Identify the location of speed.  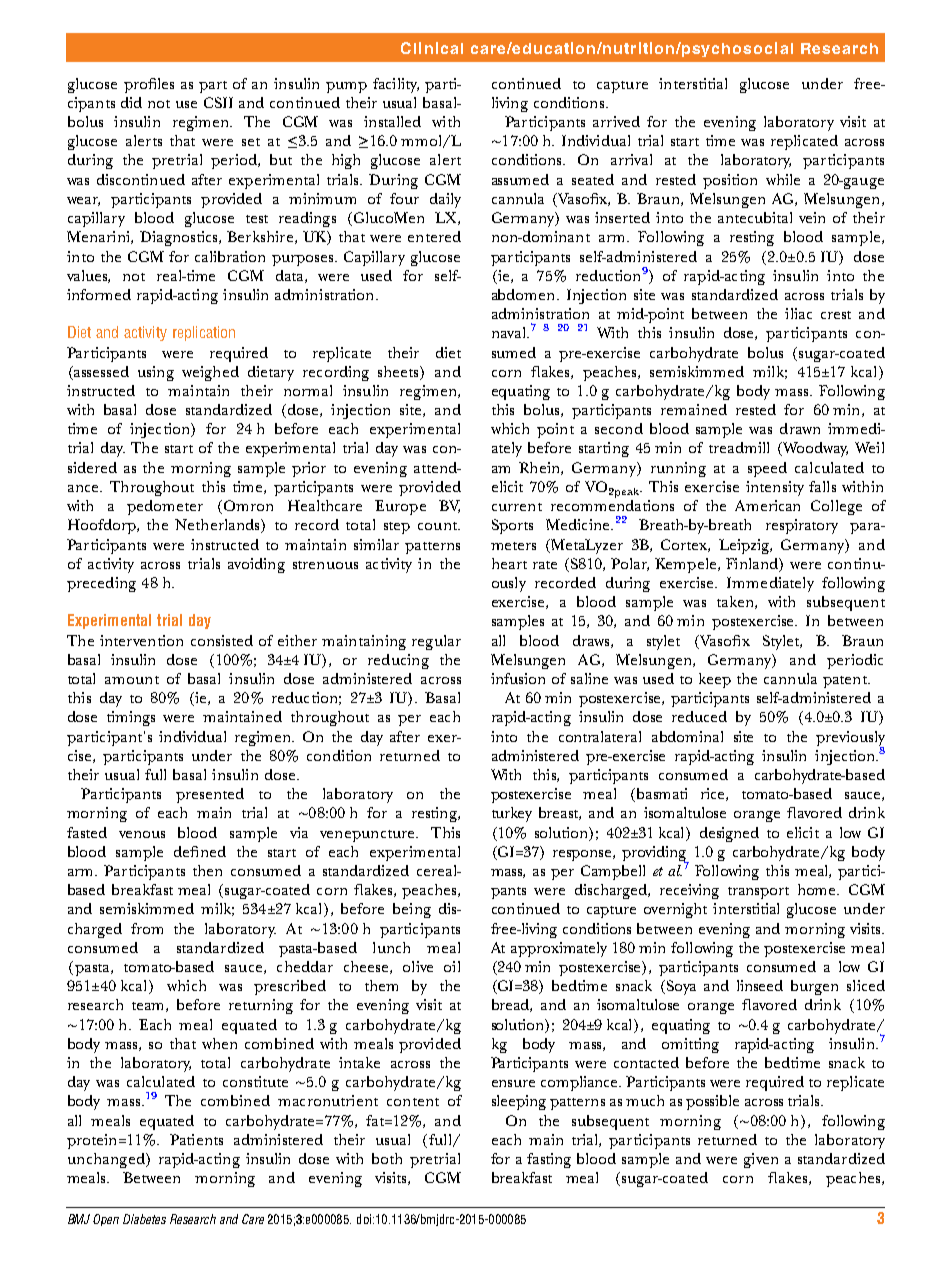
(767, 469).
